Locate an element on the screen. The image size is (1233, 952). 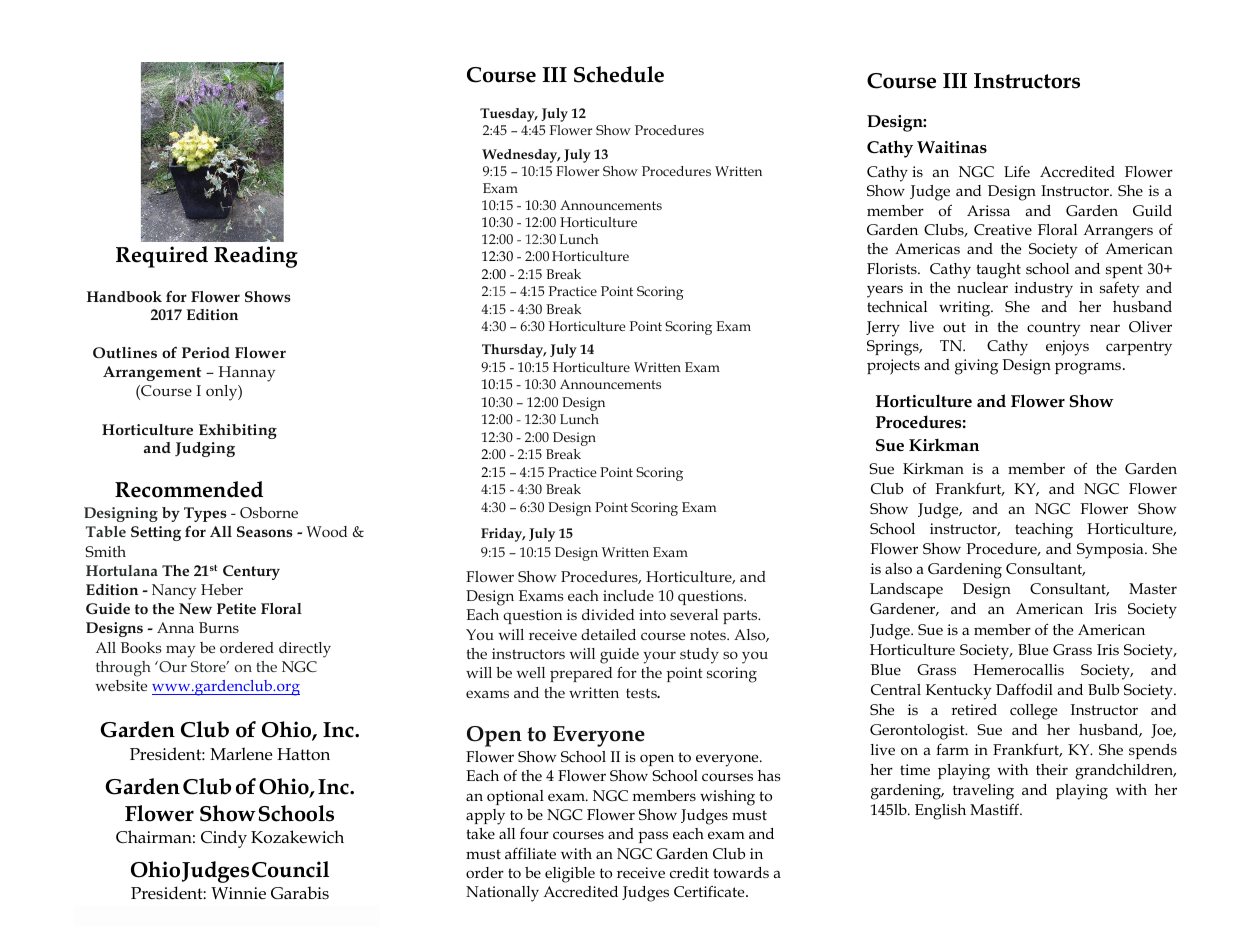
Recommended is located at coordinates (189, 489).
